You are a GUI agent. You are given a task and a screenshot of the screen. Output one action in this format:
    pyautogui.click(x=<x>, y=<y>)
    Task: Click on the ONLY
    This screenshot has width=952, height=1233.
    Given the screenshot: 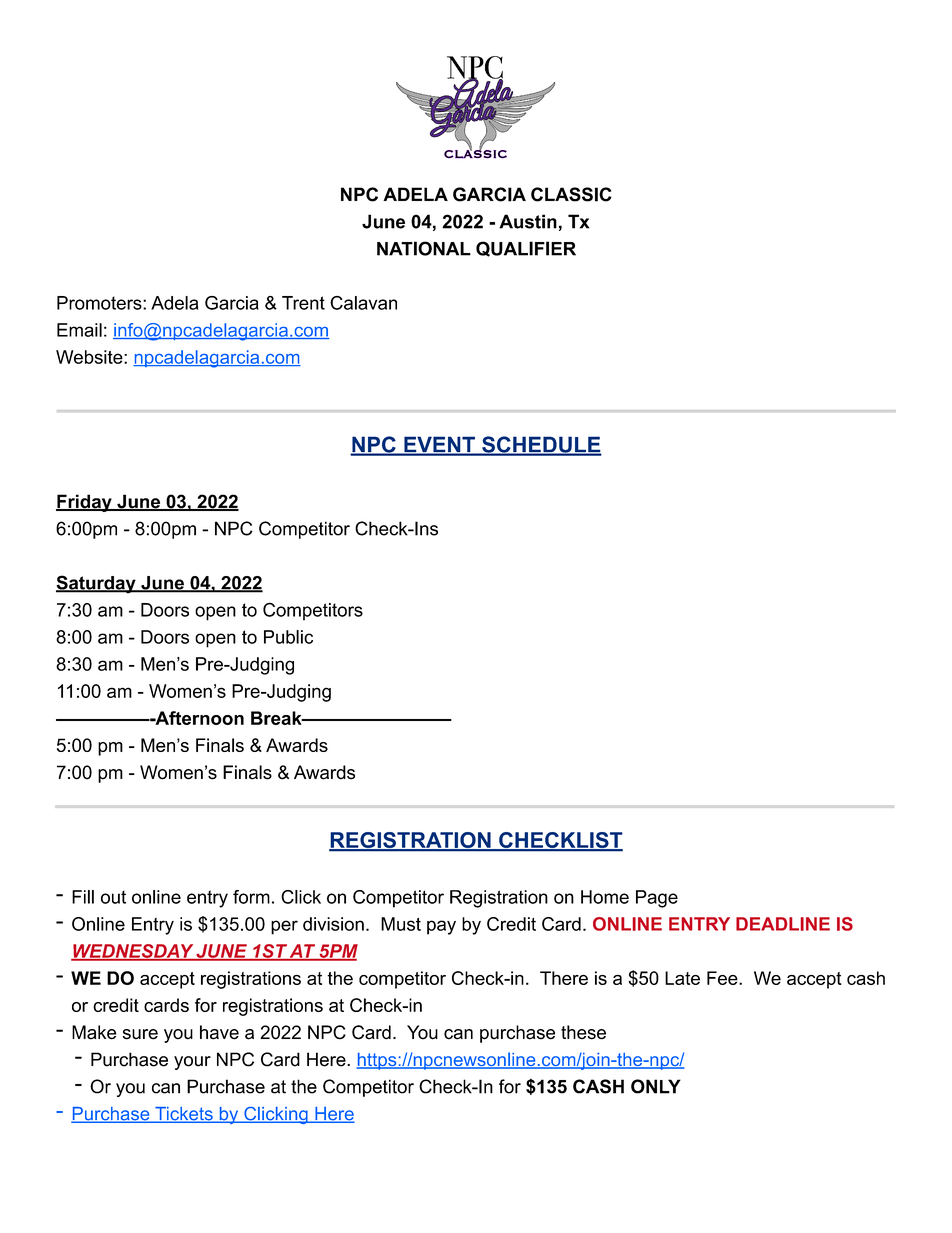 What is the action you would take?
    pyautogui.click(x=656, y=1086)
